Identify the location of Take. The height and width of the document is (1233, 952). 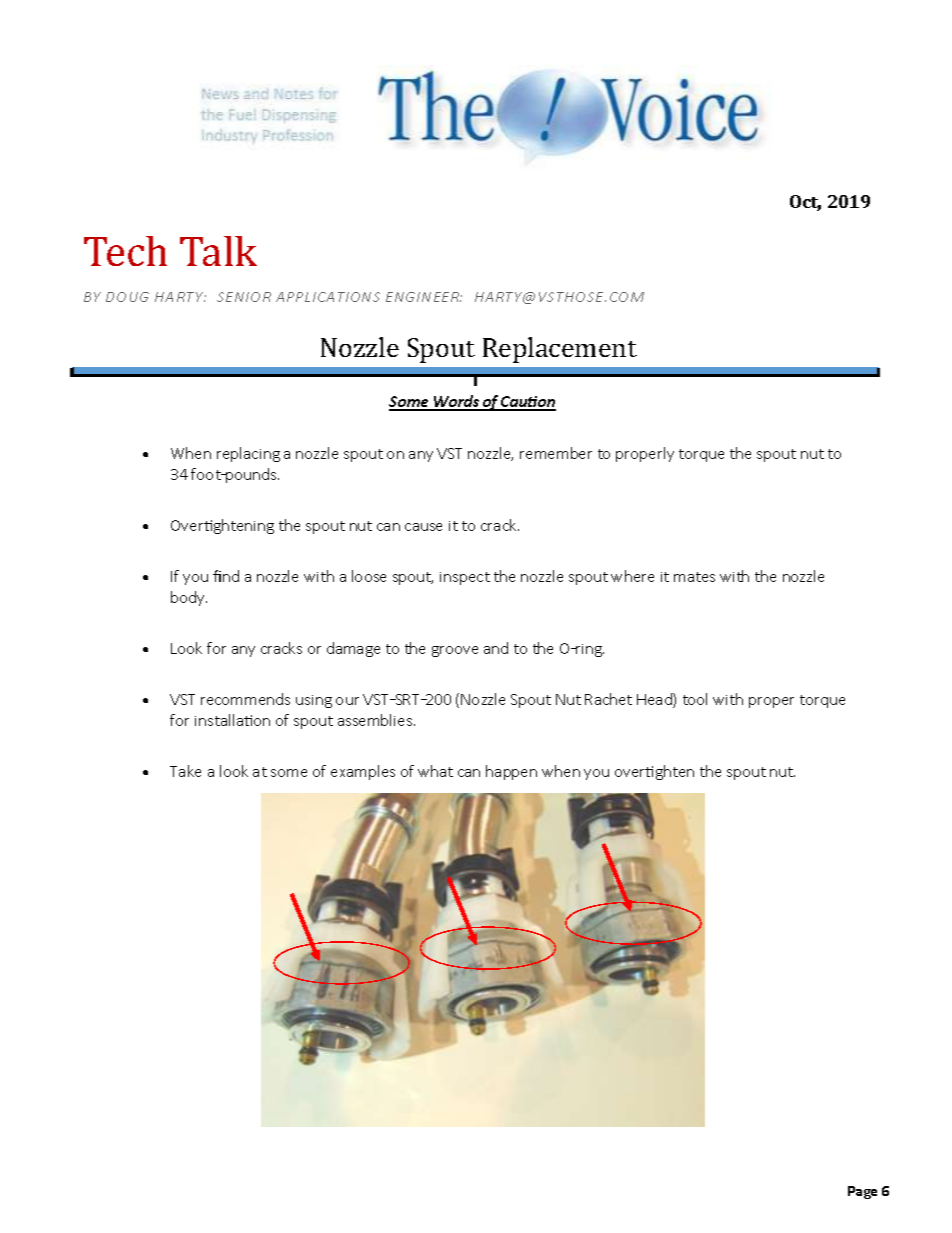
(185, 771).
